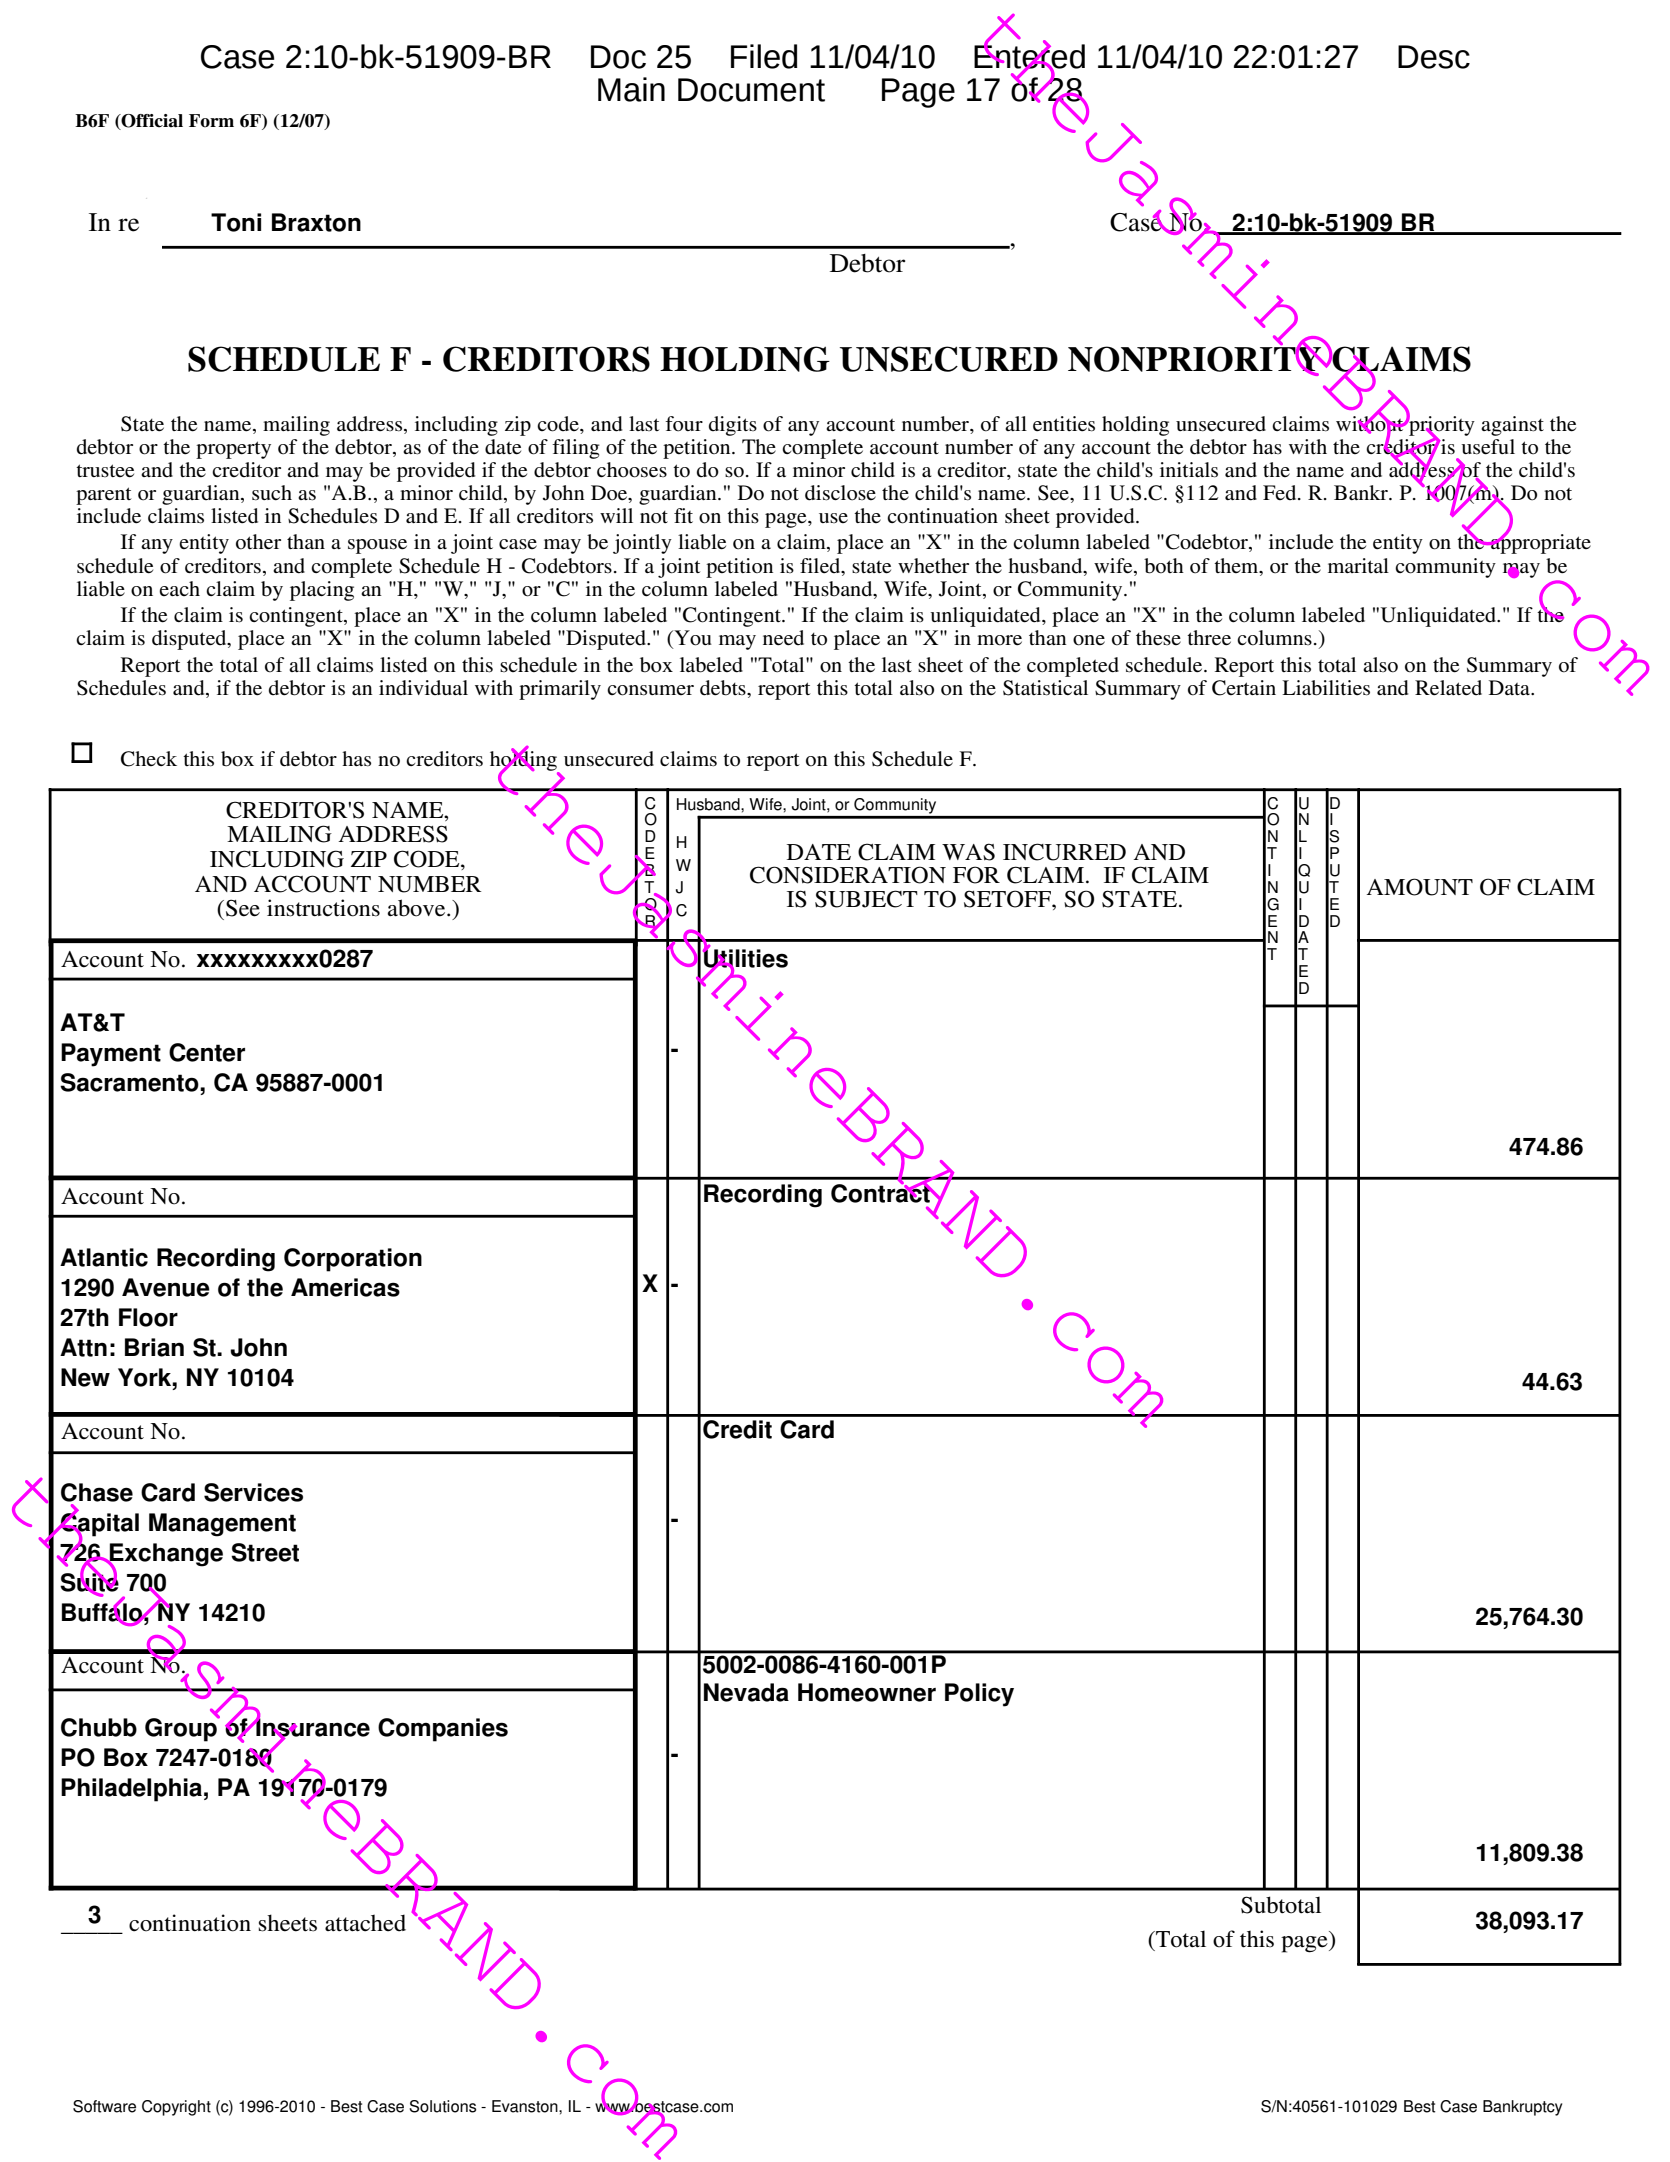  Describe the element at coordinates (1419, 887) in the page. I see `AMOUNT` at that location.
